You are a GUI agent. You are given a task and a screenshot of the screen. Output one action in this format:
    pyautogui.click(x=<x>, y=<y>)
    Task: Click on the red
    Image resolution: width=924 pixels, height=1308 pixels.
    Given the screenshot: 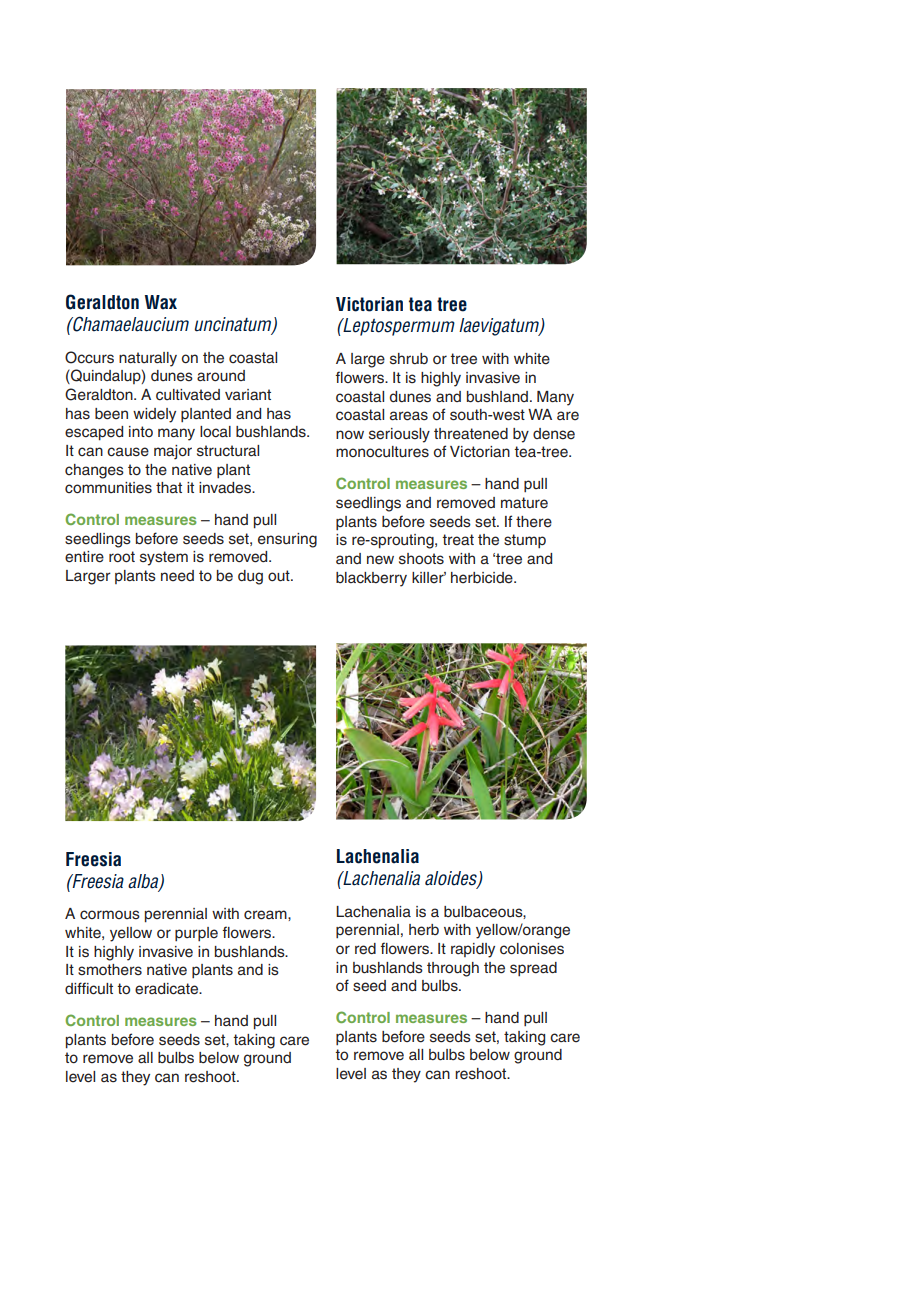 What is the action you would take?
    pyautogui.click(x=365, y=949)
